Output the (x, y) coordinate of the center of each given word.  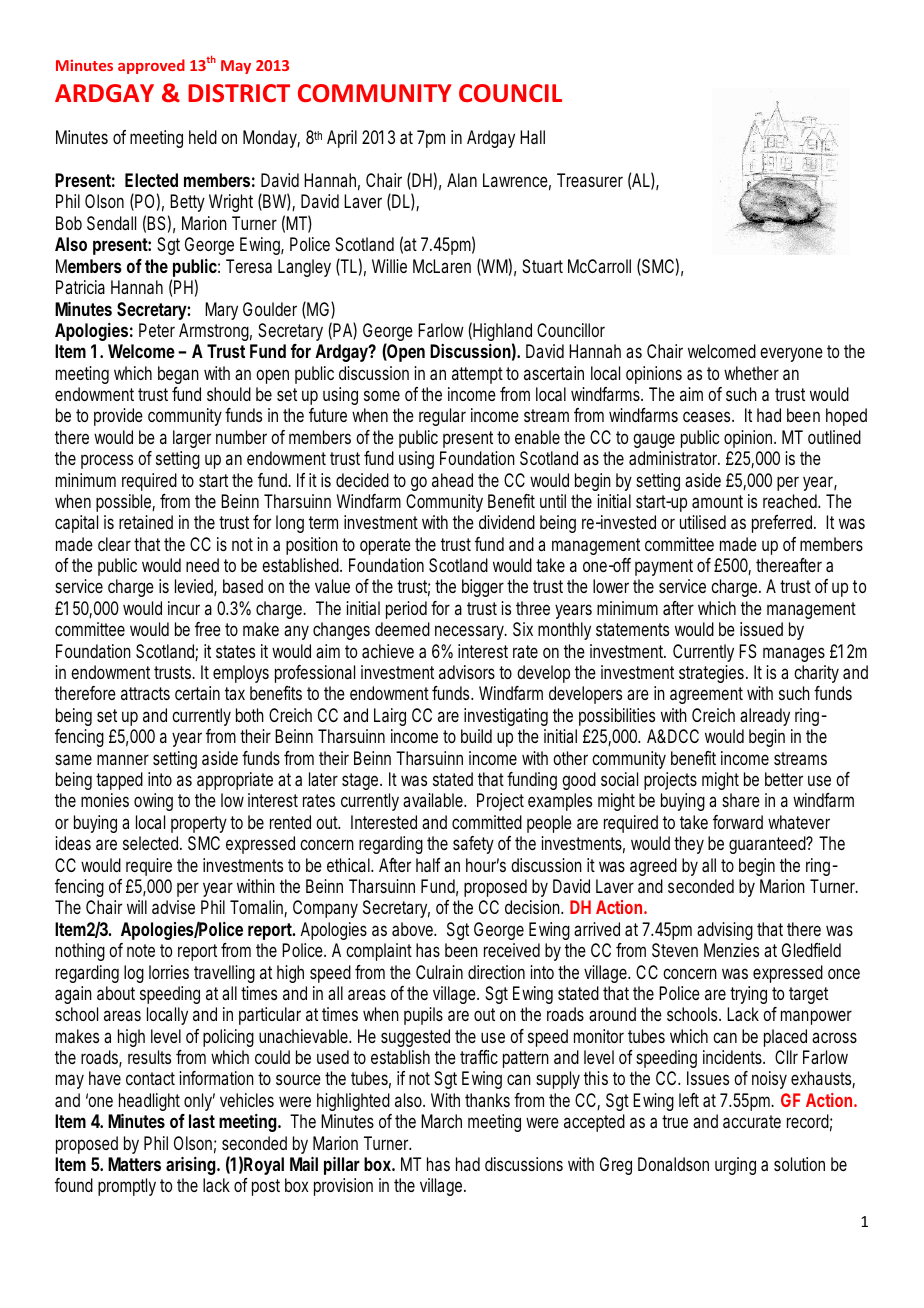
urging (735, 1166)
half (428, 865)
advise (173, 907)
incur (184, 608)
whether (751, 373)
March (441, 1121)
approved (151, 66)
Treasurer (590, 180)
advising (725, 931)
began (178, 375)
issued (761, 629)
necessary (471, 632)
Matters (134, 1164)
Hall (532, 137)
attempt (477, 375)
